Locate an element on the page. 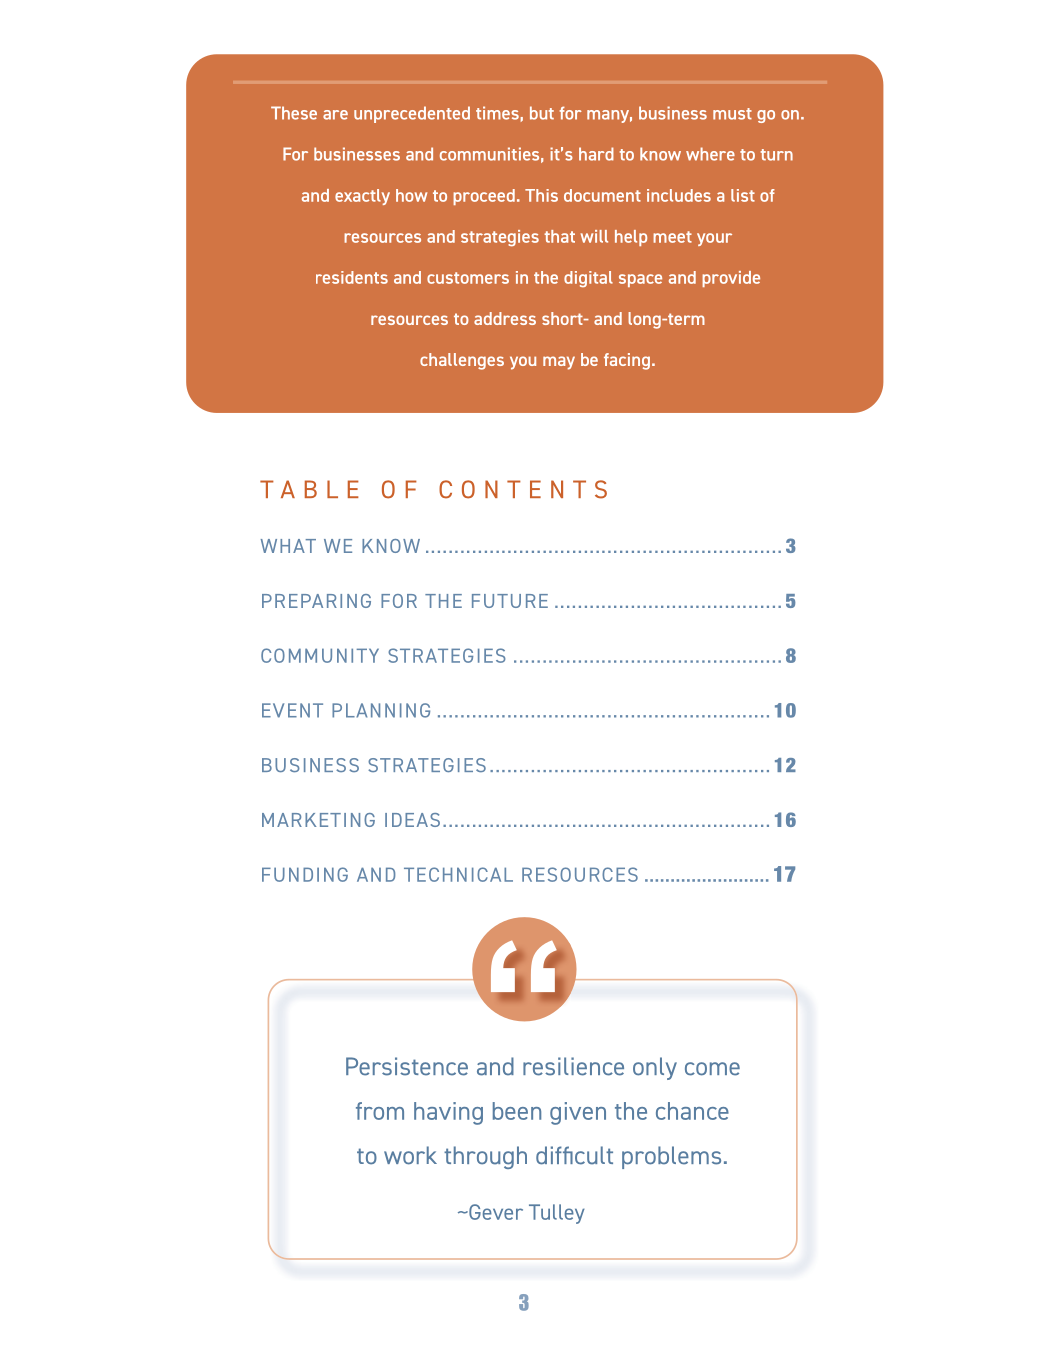 The height and width of the document is (1356, 1048). CONTENTS is located at coordinates (523, 489).
